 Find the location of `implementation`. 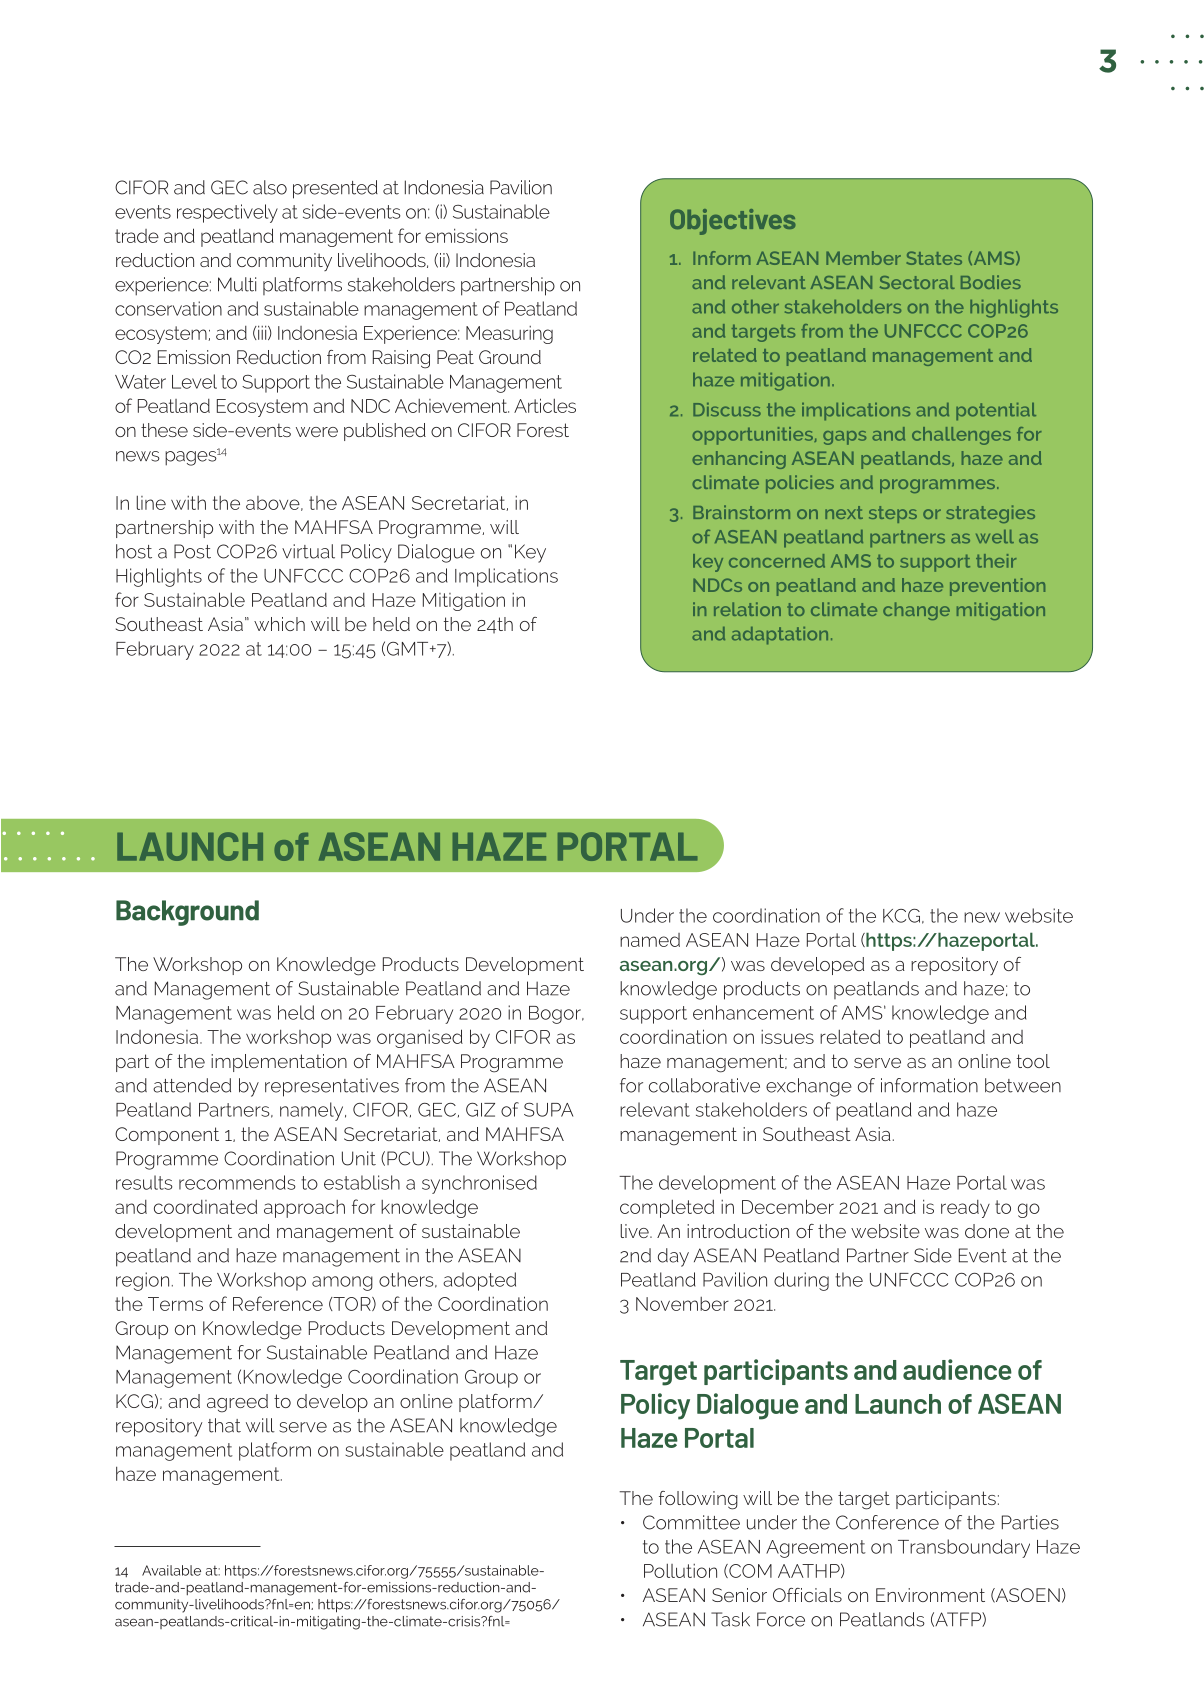

implementation is located at coordinates (279, 1063).
